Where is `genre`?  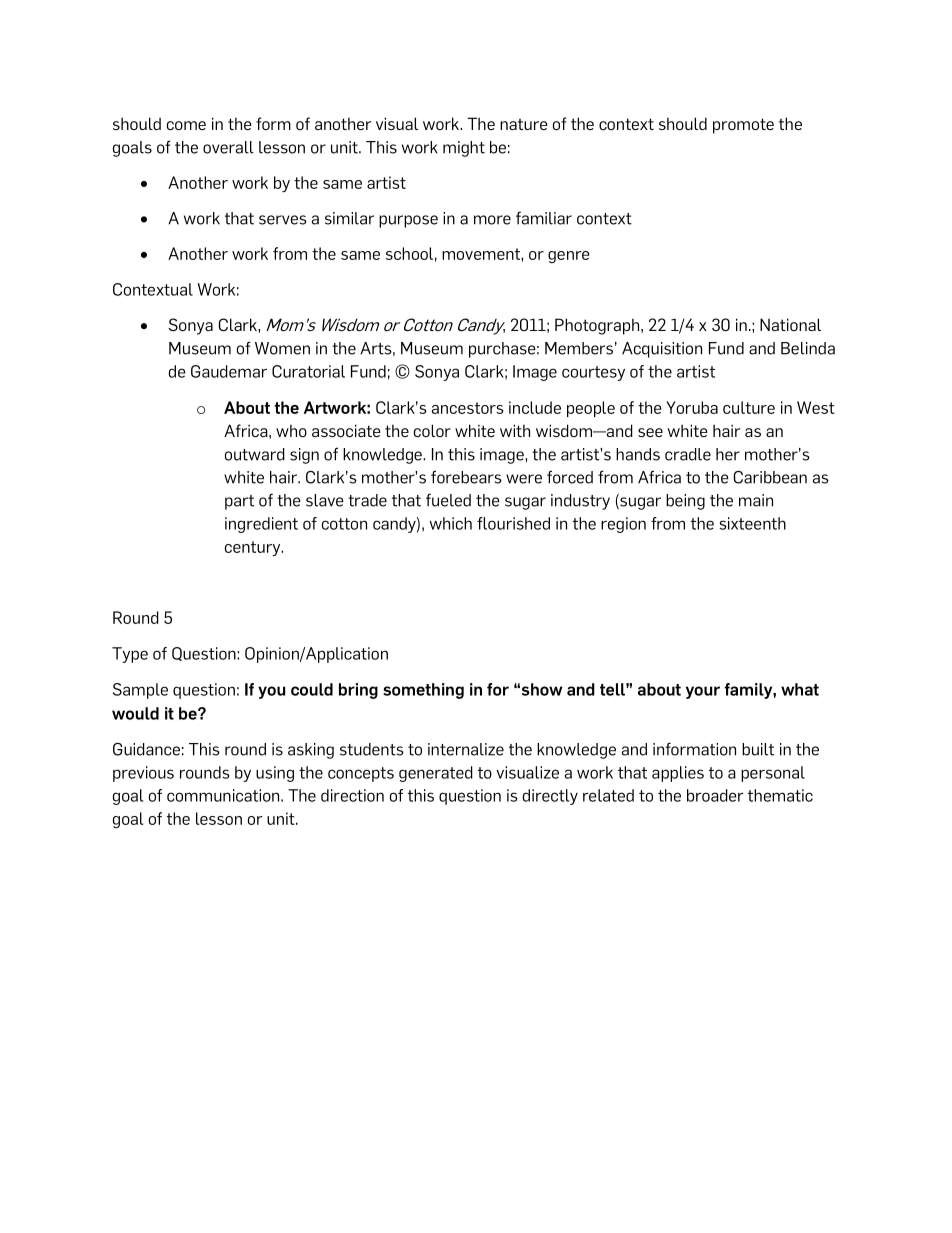 genre is located at coordinates (569, 257).
